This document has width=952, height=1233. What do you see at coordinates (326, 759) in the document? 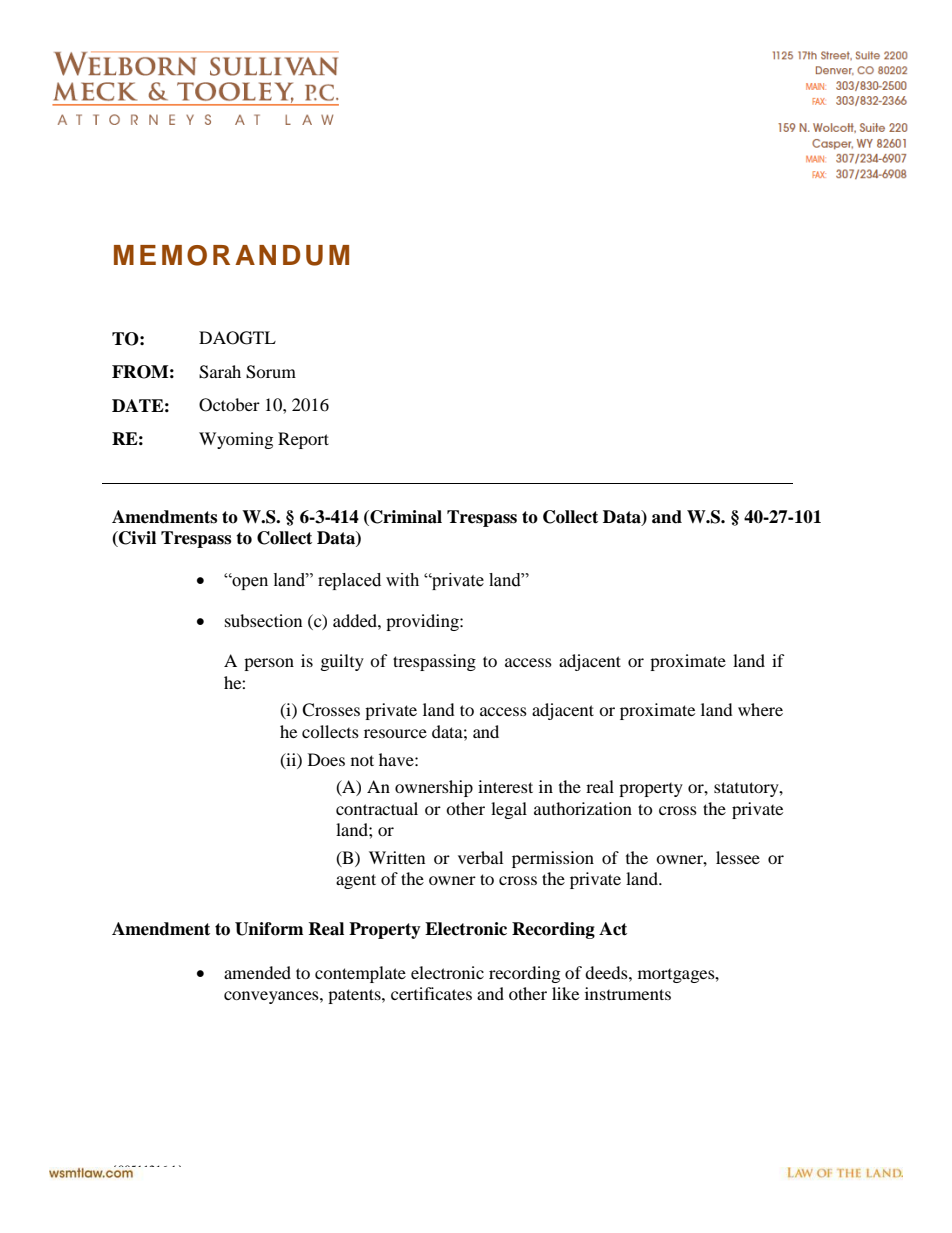
I see `Does` at bounding box center [326, 759].
